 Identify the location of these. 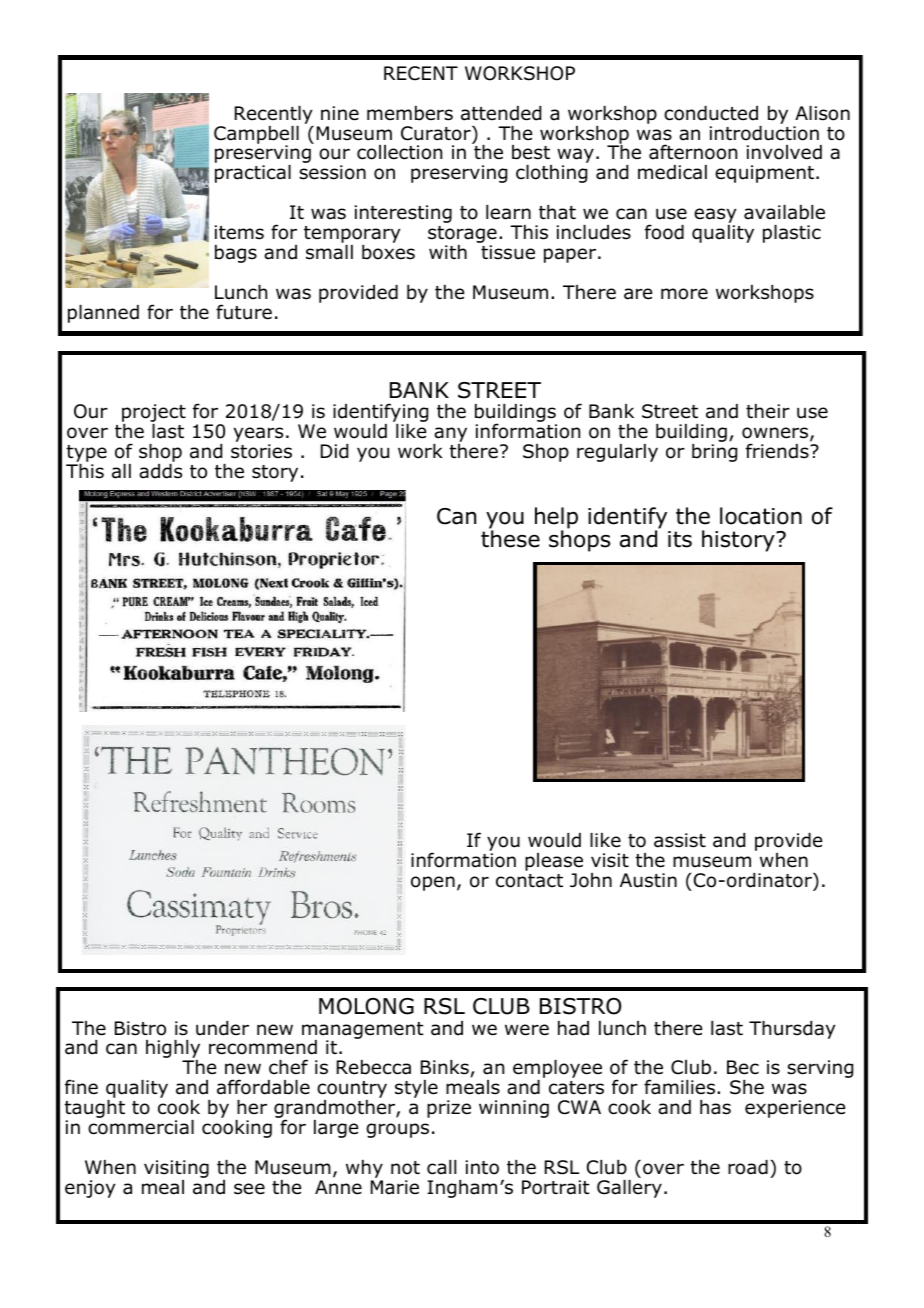
(510, 539).
